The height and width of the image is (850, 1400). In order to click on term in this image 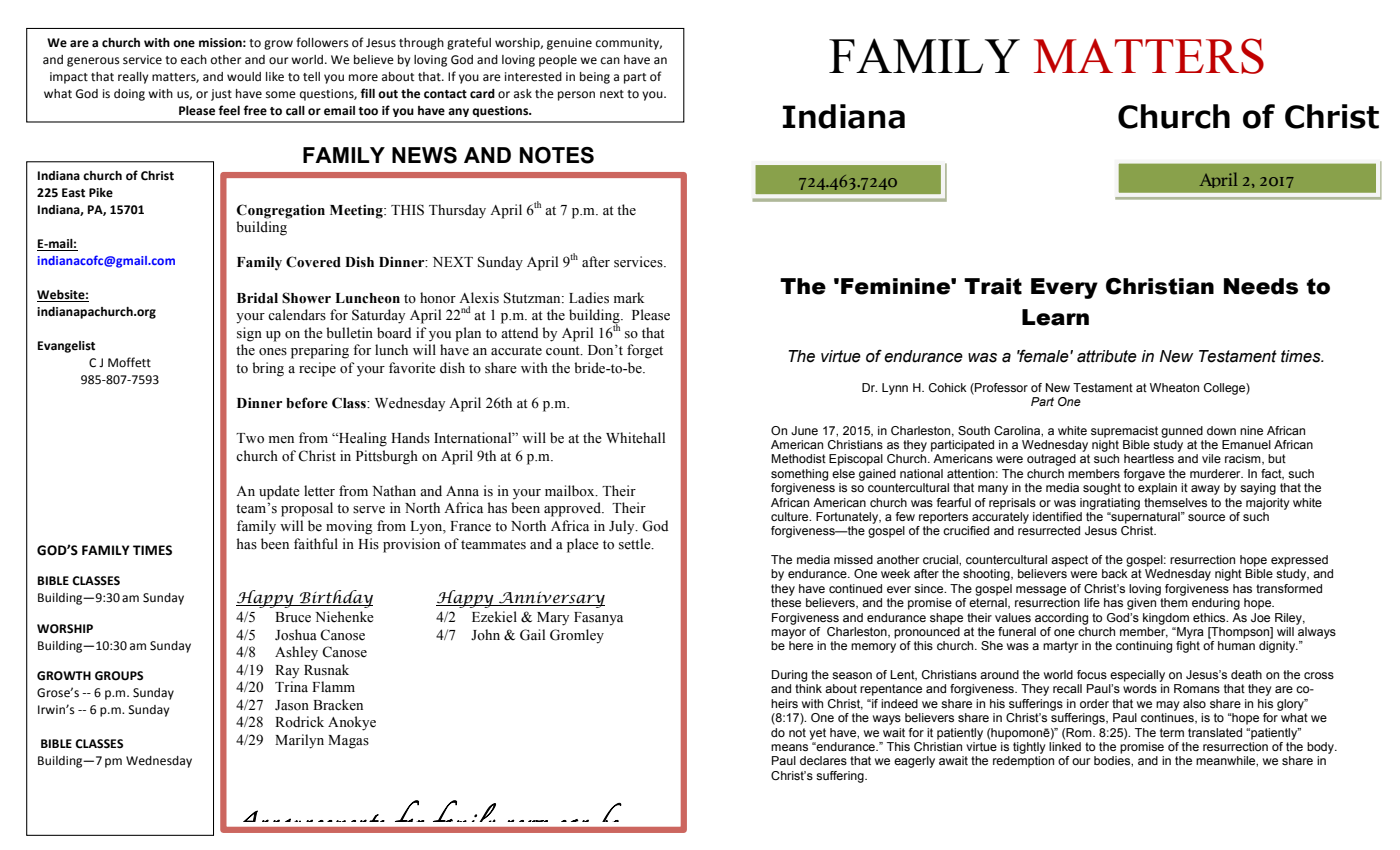, I will do `click(1172, 732)`.
